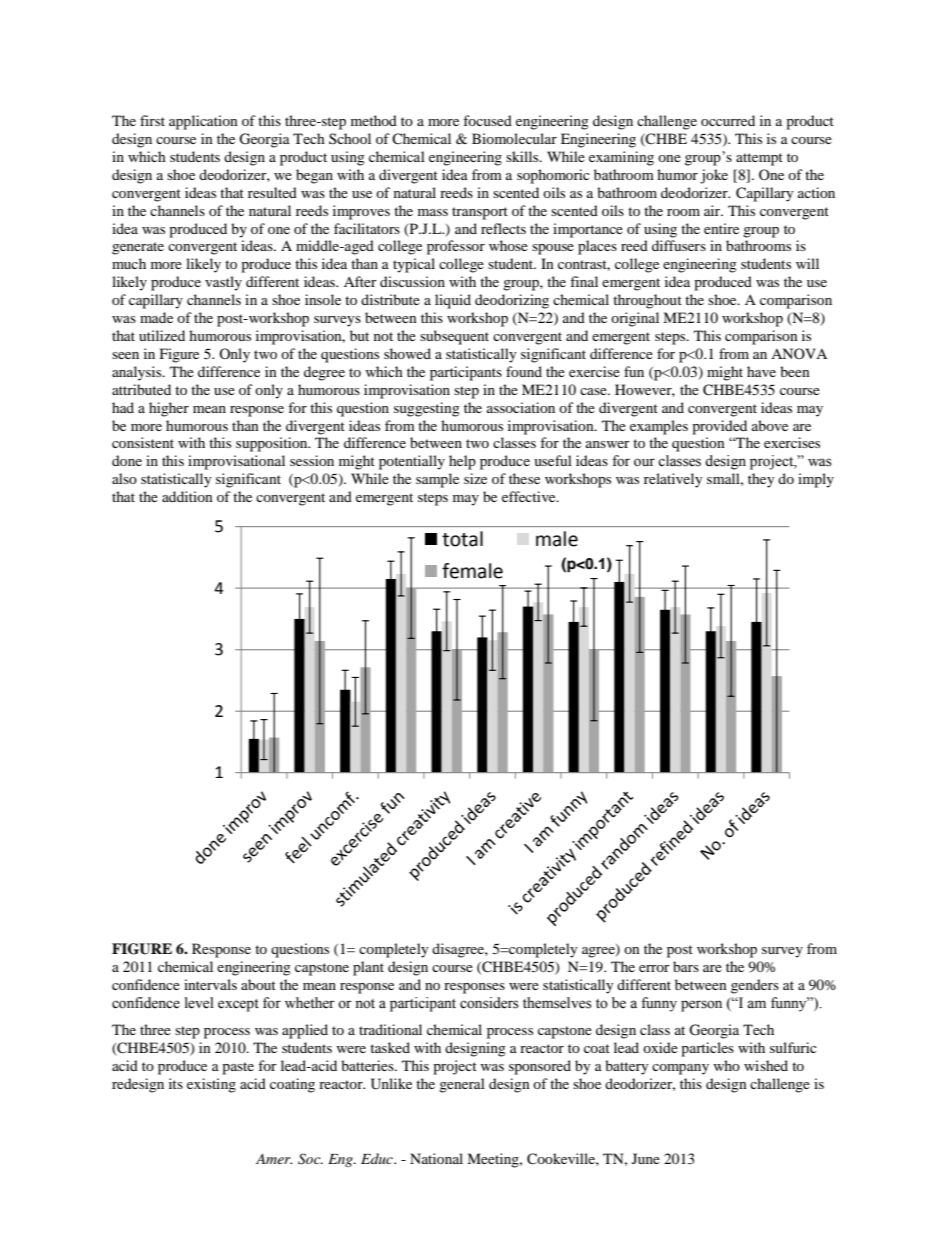 The width and height of the screenshot is (952, 1233). I want to click on wished, so click(766, 1065).
